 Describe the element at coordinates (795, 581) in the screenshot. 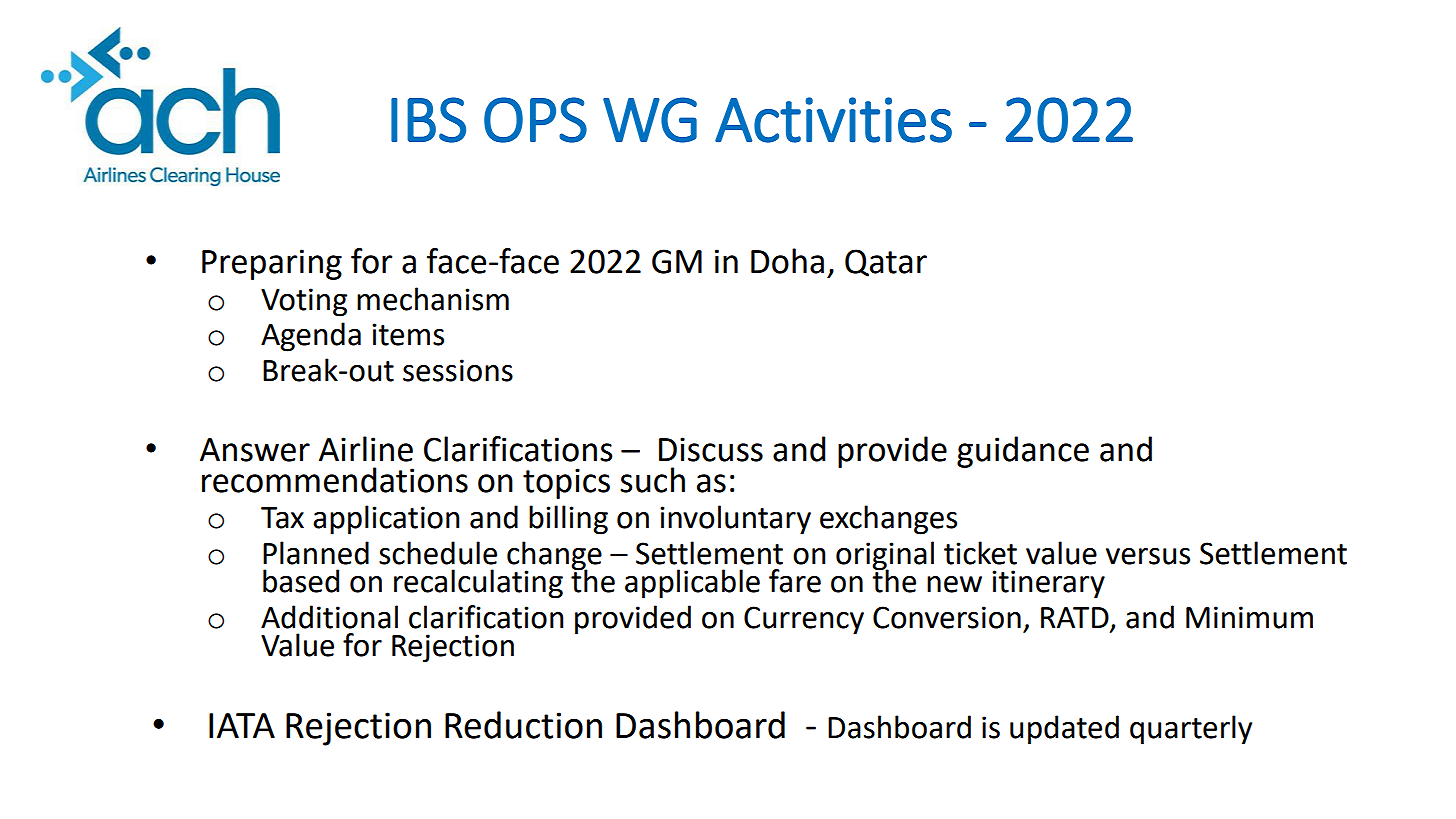

I see `fare` at that location.
